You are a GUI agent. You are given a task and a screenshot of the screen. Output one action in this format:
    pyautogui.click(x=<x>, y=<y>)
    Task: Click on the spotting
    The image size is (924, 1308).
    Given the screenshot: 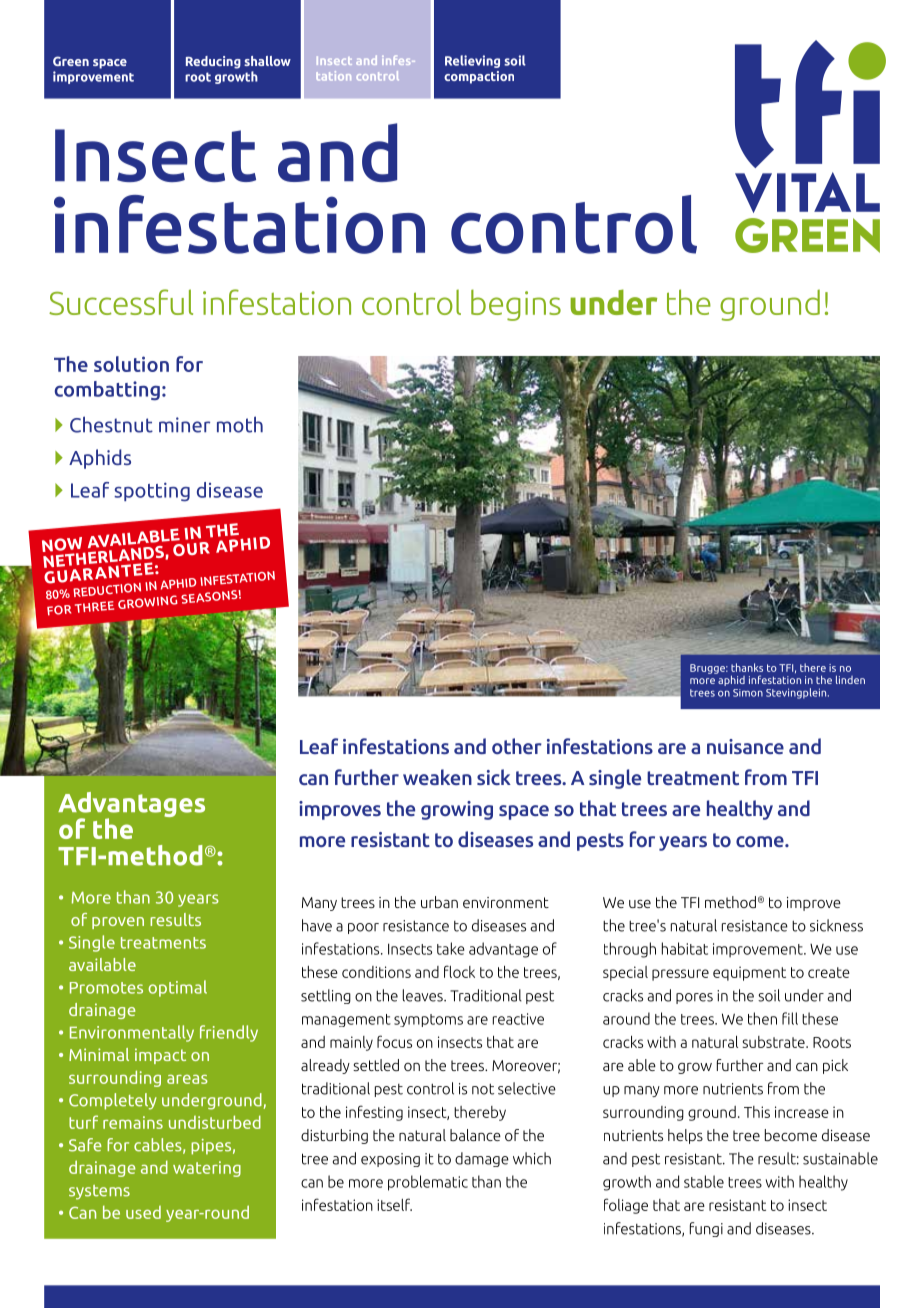 What is the action you would take?
    pyautogui.click(x=152, y=492)
